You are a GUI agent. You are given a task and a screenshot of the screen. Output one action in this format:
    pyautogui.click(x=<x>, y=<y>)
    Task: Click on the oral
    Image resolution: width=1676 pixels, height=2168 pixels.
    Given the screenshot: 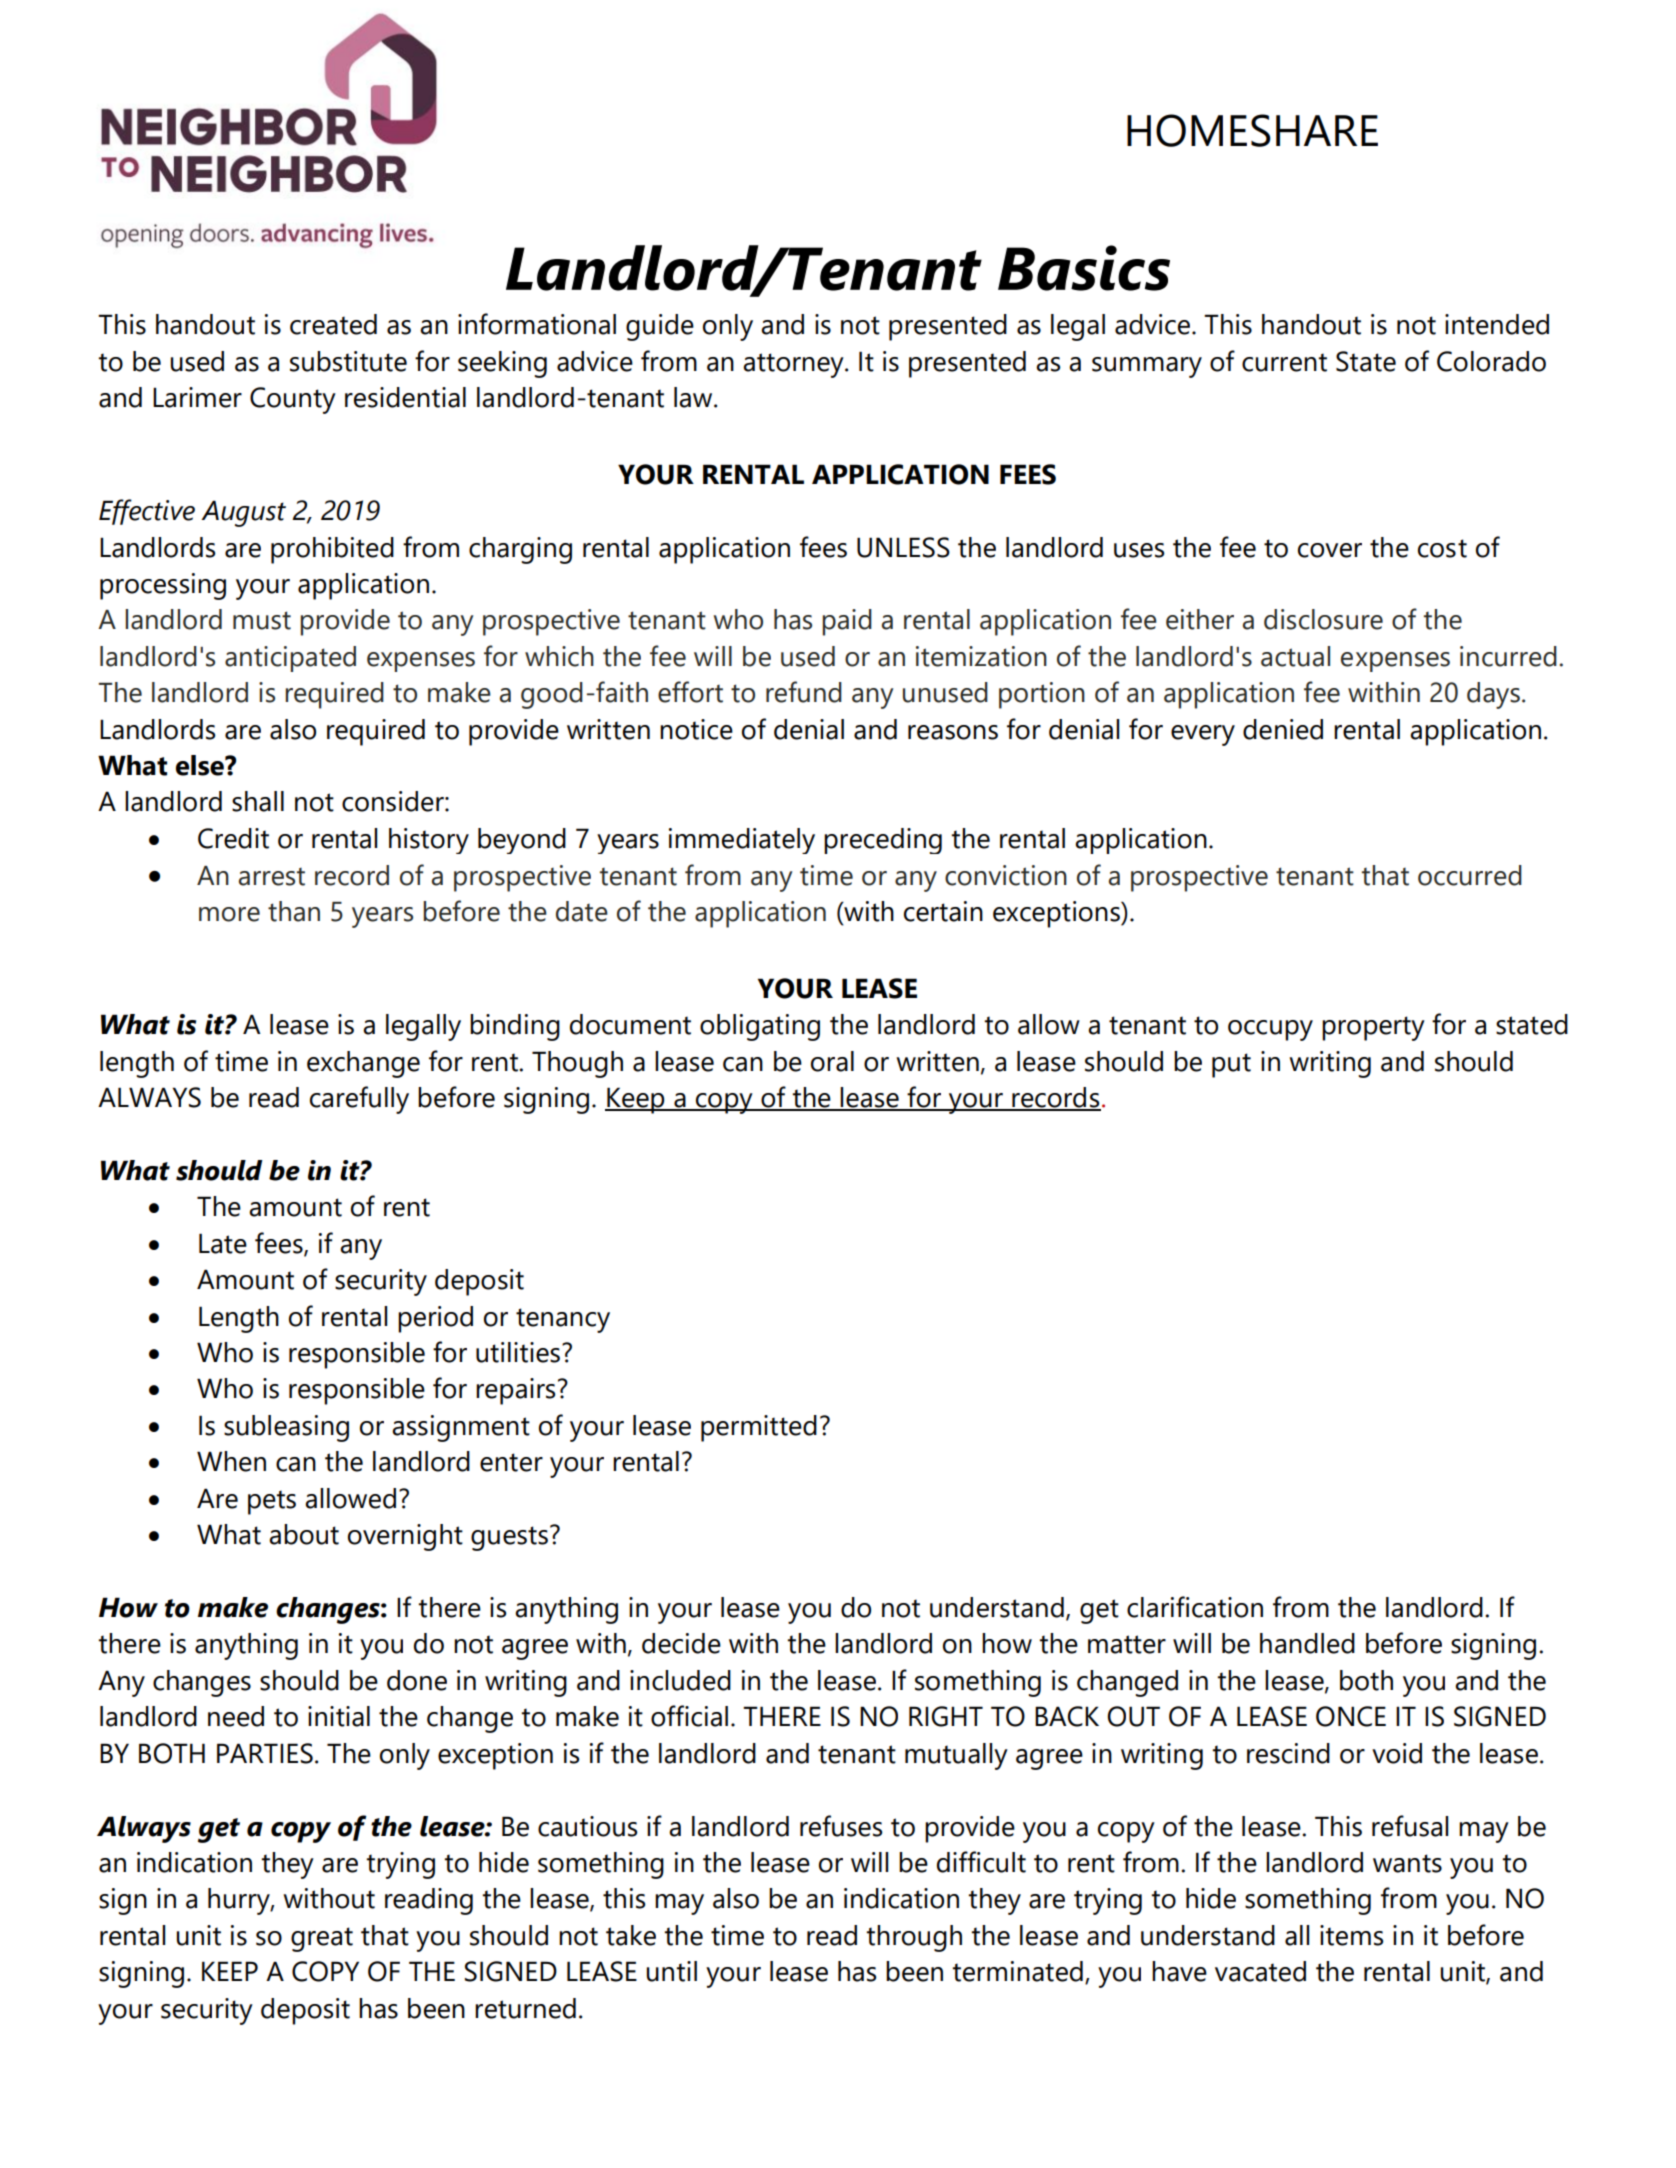 What is the action you would take?
    pyautogui.click(x=832, y=1061)
